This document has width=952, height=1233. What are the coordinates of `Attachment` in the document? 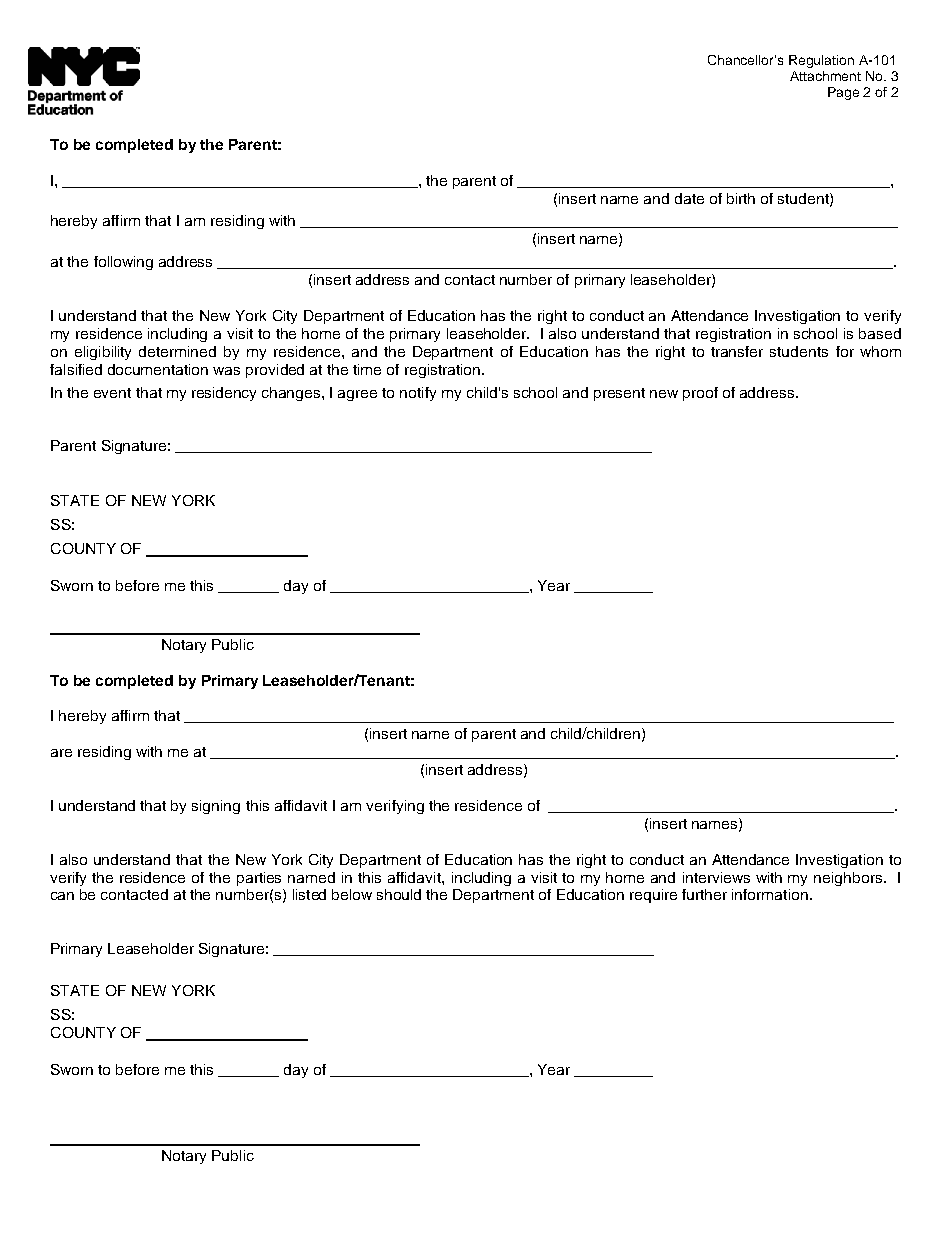 It's located at (825, 76).
